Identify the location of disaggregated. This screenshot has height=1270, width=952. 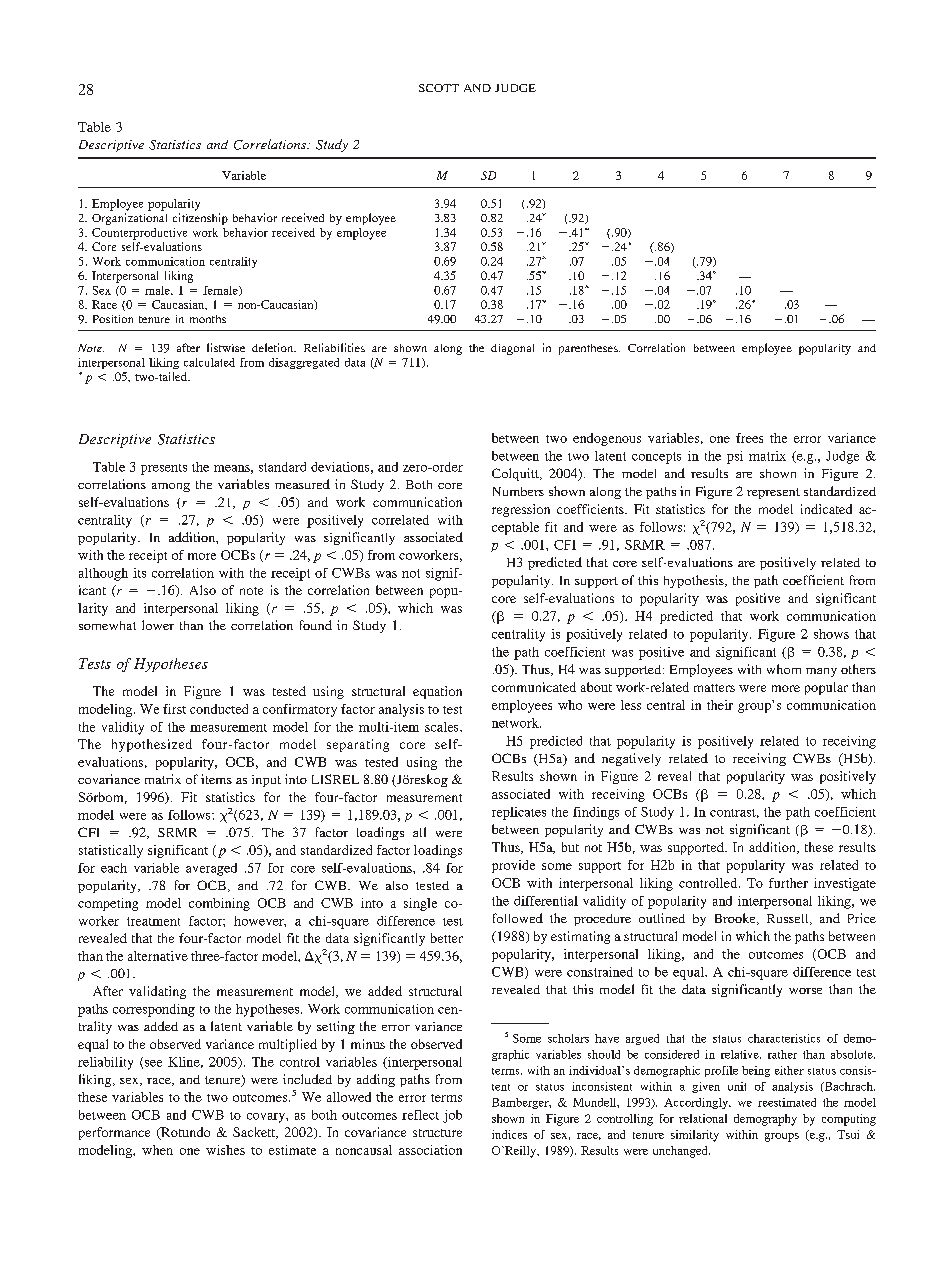
(304, 363).
